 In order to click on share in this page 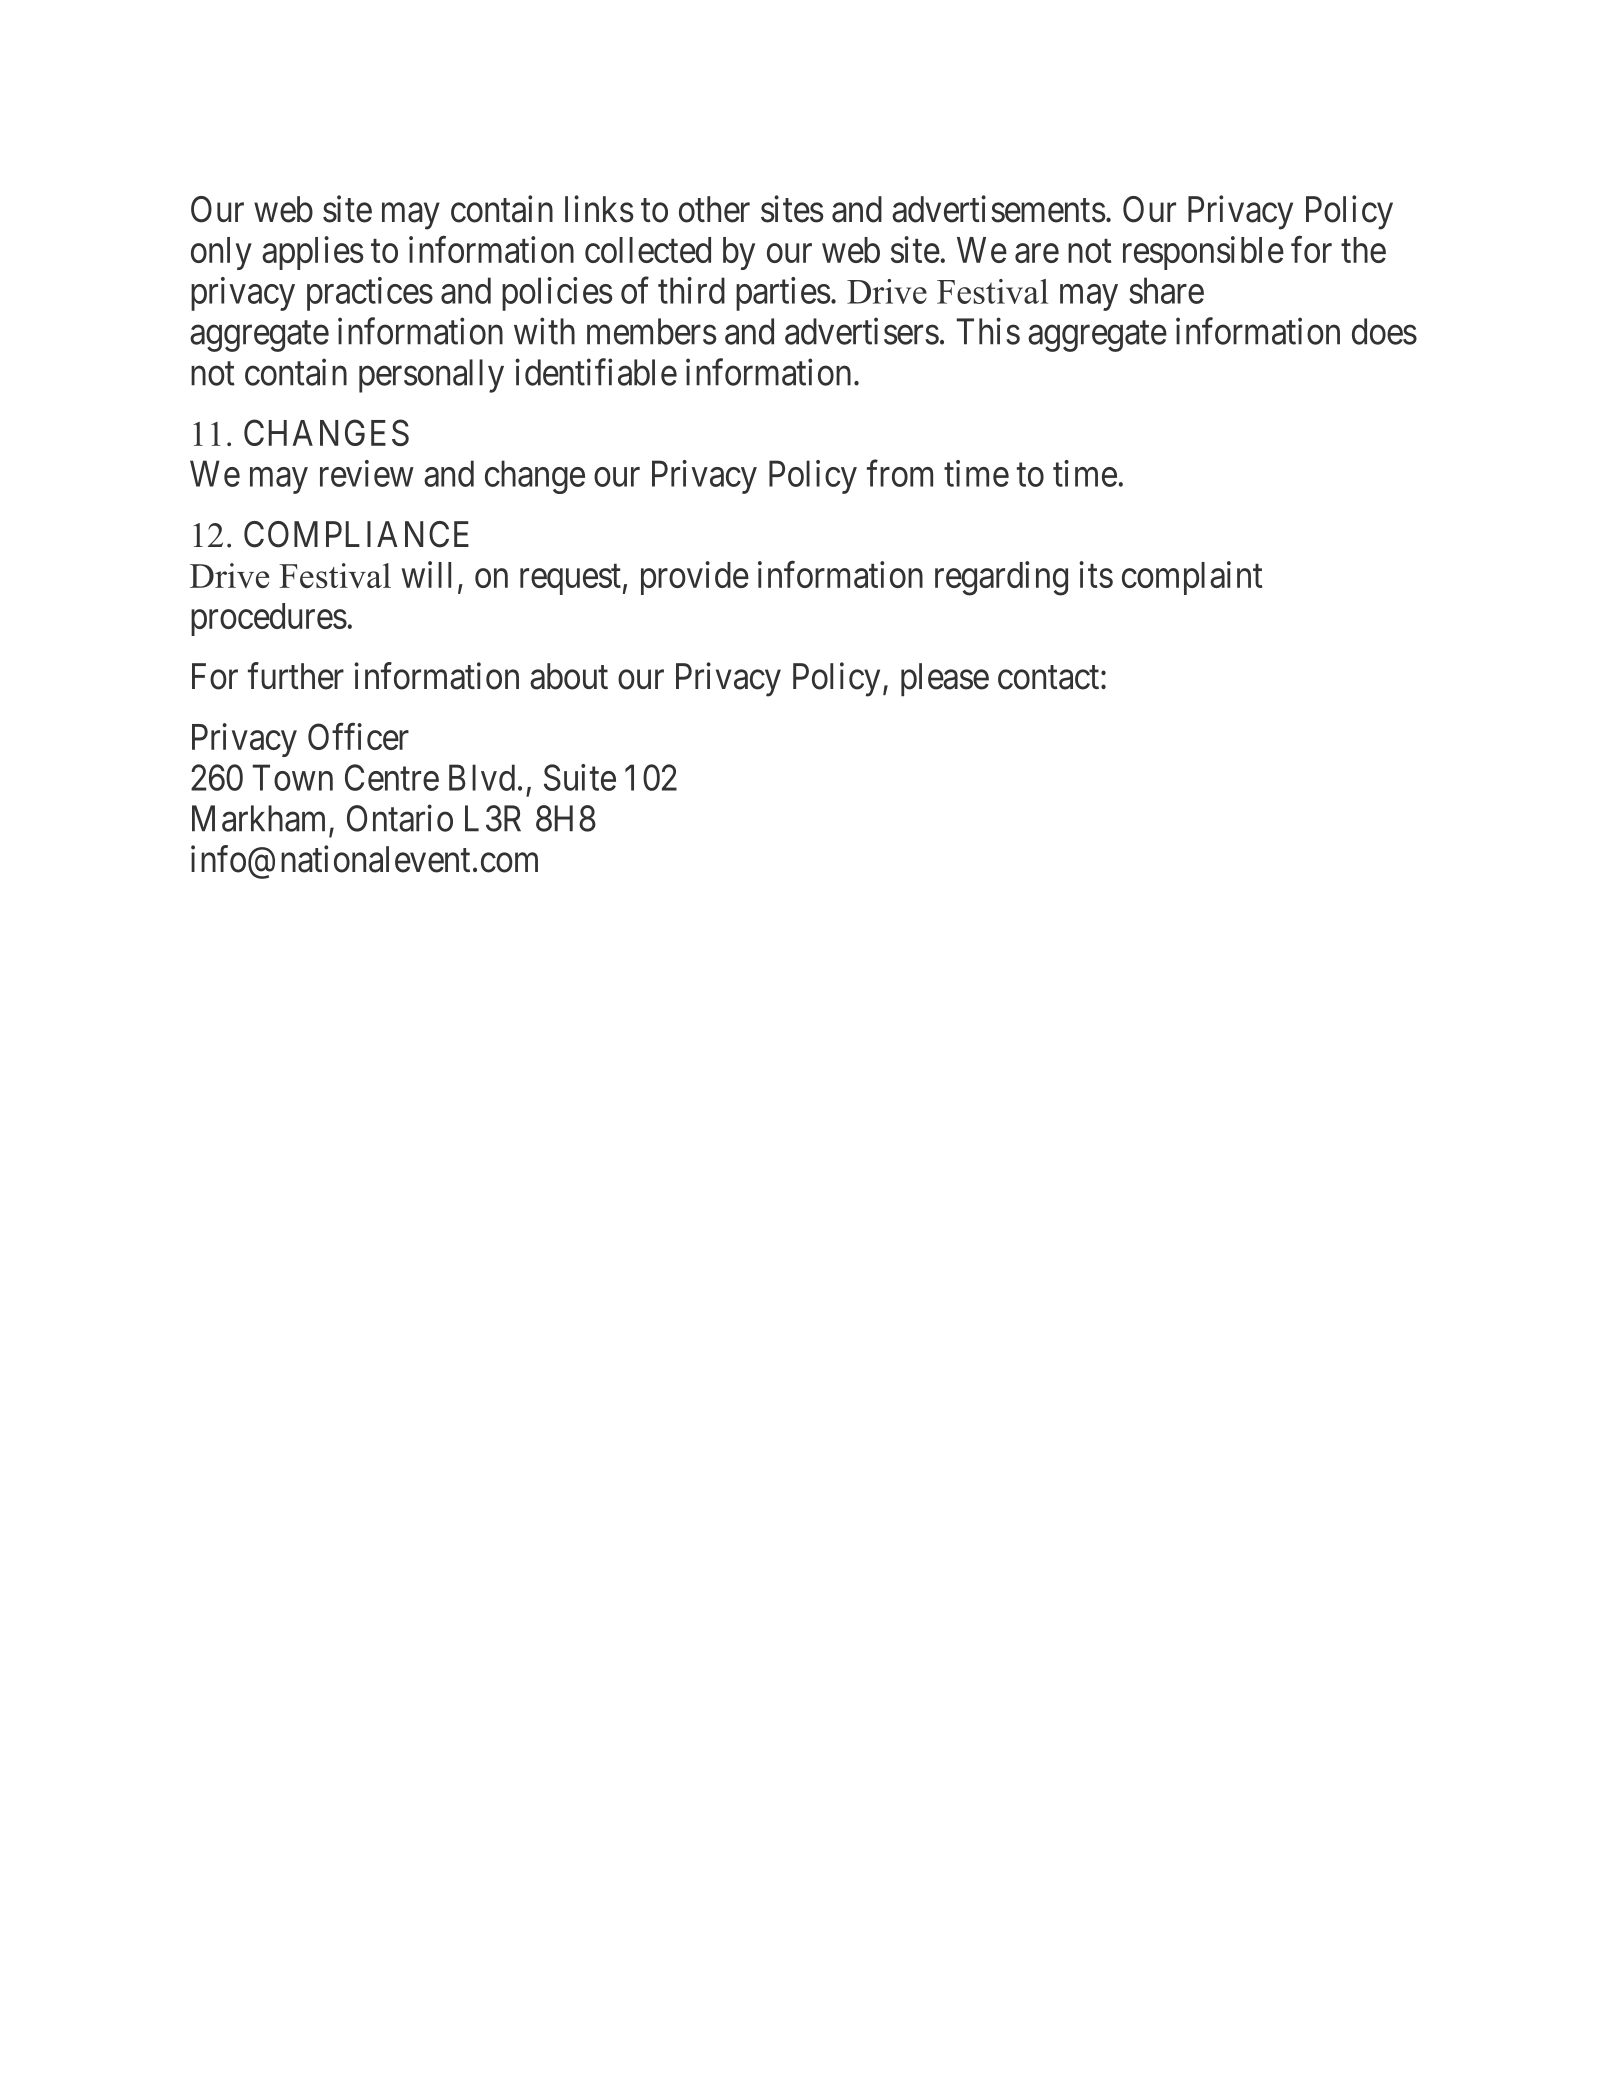, I will do `click(1166, 290)`.
